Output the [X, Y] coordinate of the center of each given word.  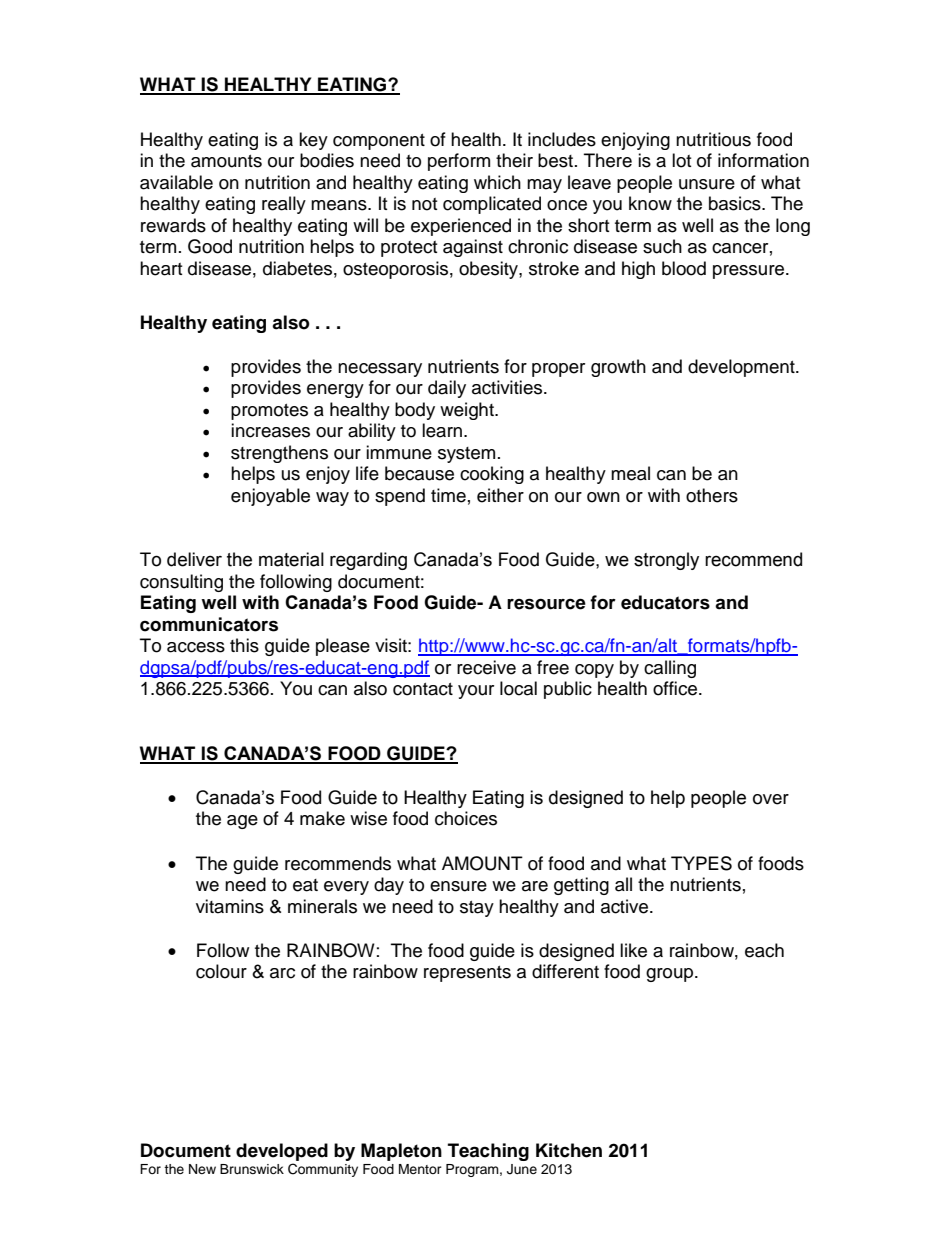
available [176, 182]
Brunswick [252, 1169]
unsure [707, 184]
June [522, 1169]
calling [670, 669]
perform [459, 162]
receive [486, 667]
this [244, 645]
